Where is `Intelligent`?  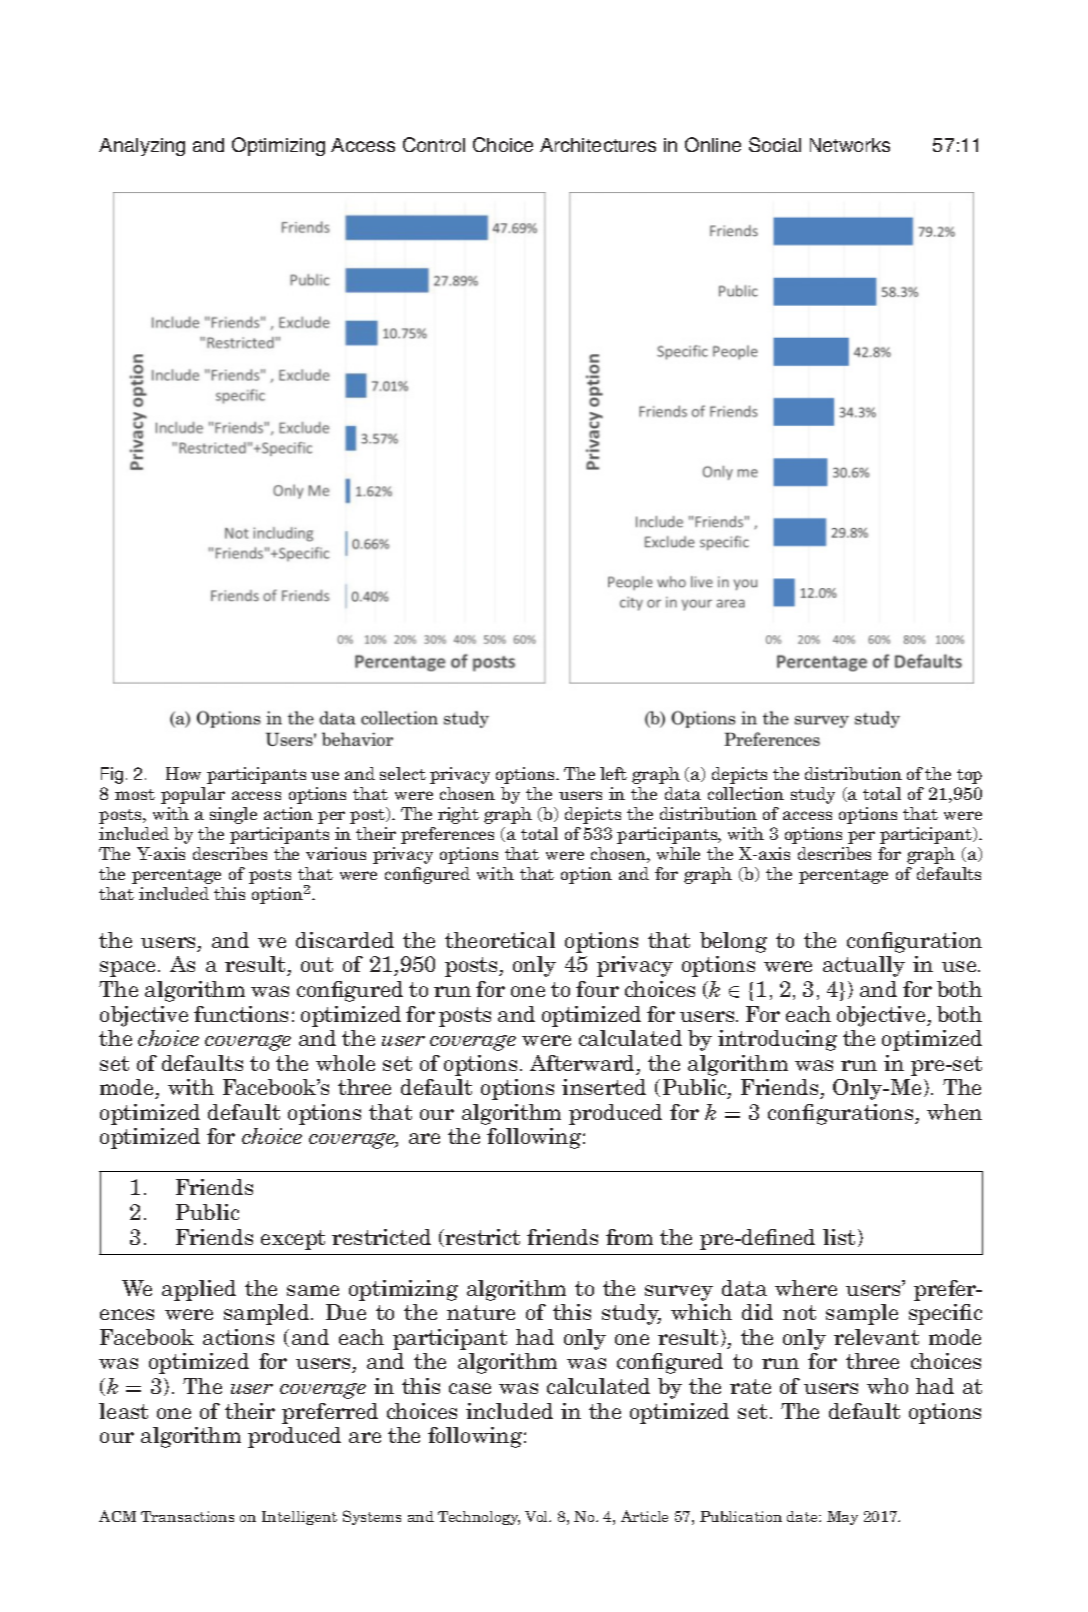
Intelligent is located at coordinates (299, 1518).
